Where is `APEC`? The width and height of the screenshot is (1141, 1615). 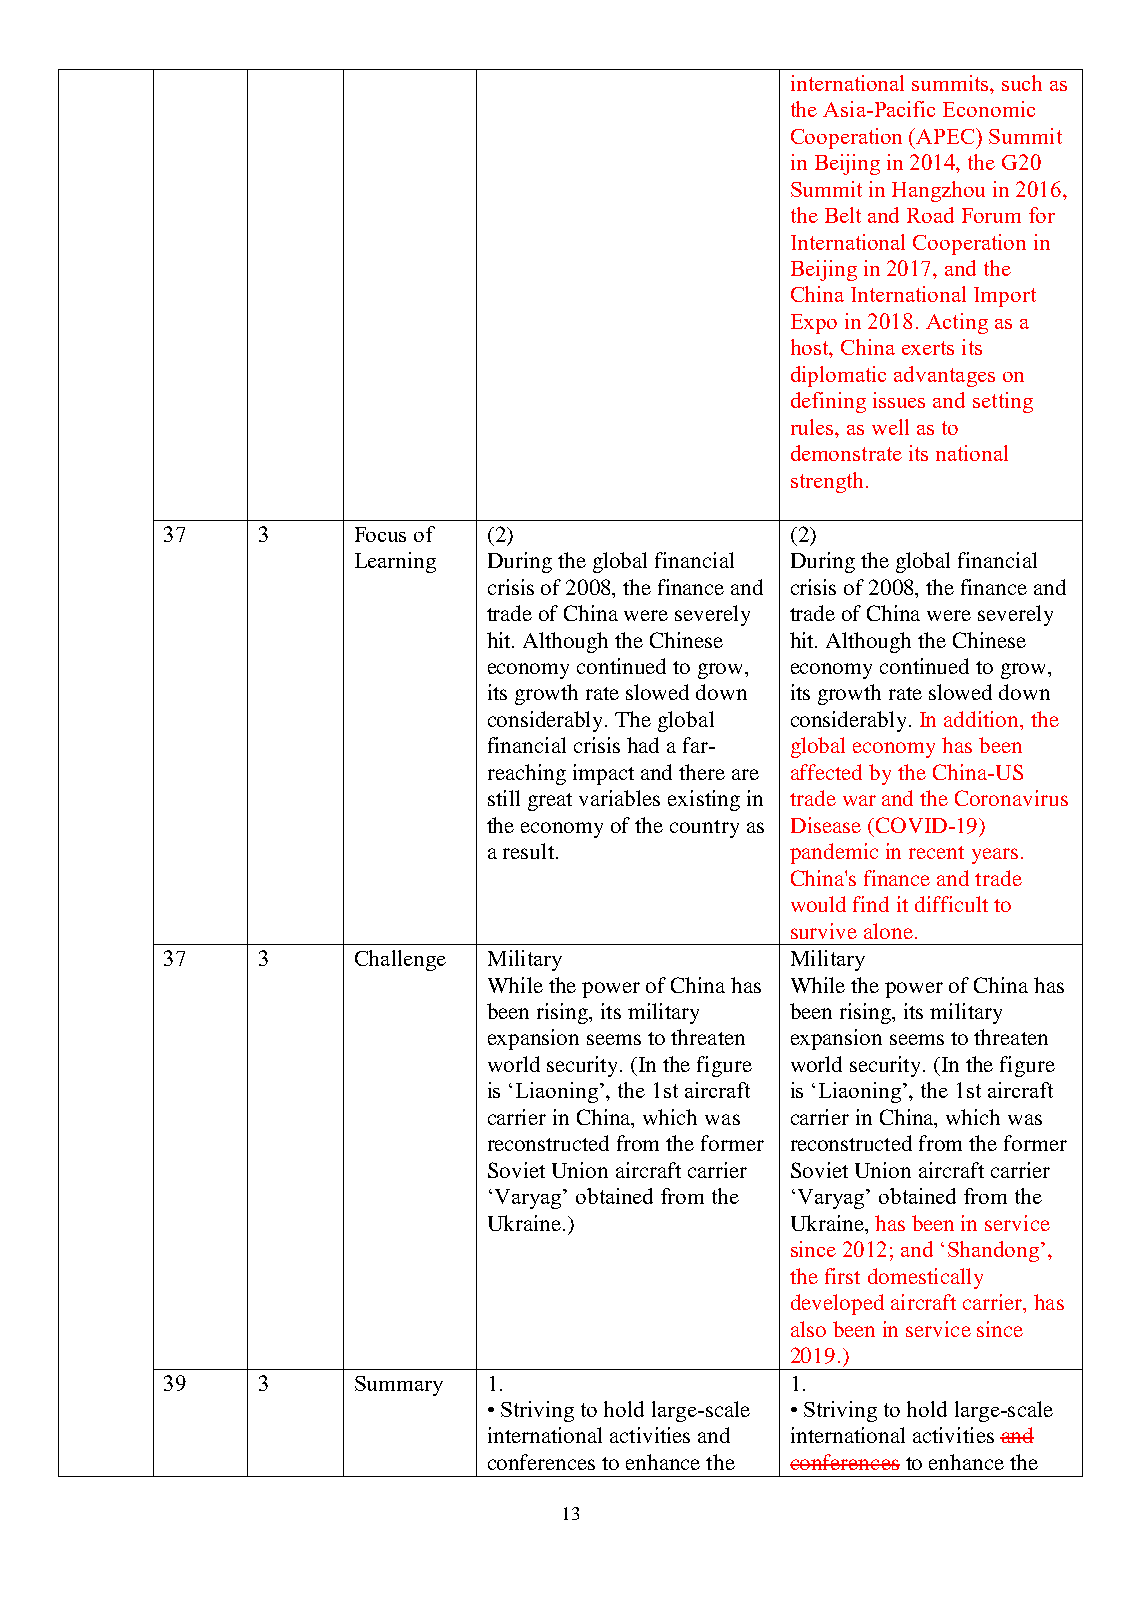
APEC is located at coordinates (946, 136).
